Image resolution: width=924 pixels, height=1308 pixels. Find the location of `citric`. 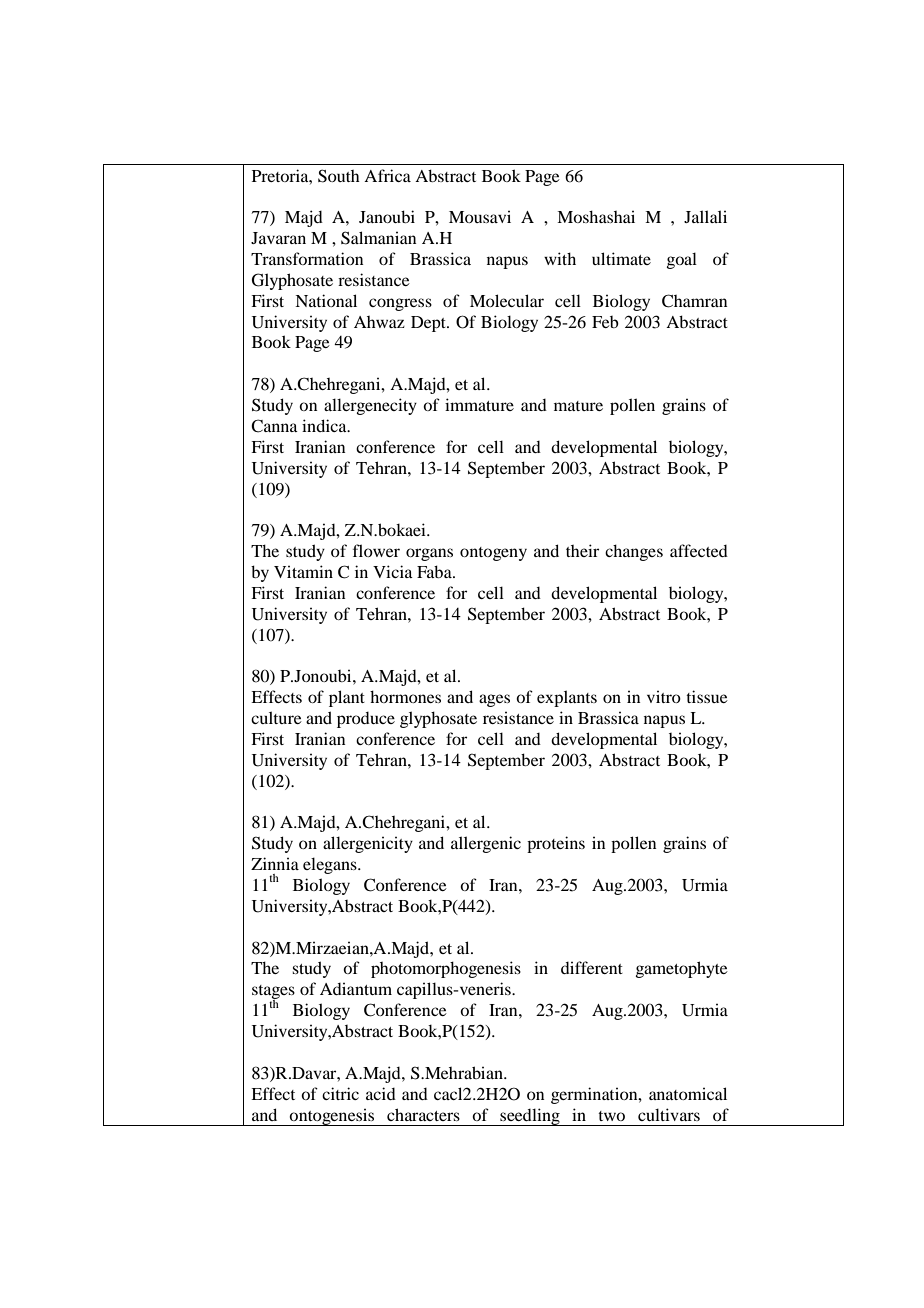

citric is located at coordinates (340, 1093).
